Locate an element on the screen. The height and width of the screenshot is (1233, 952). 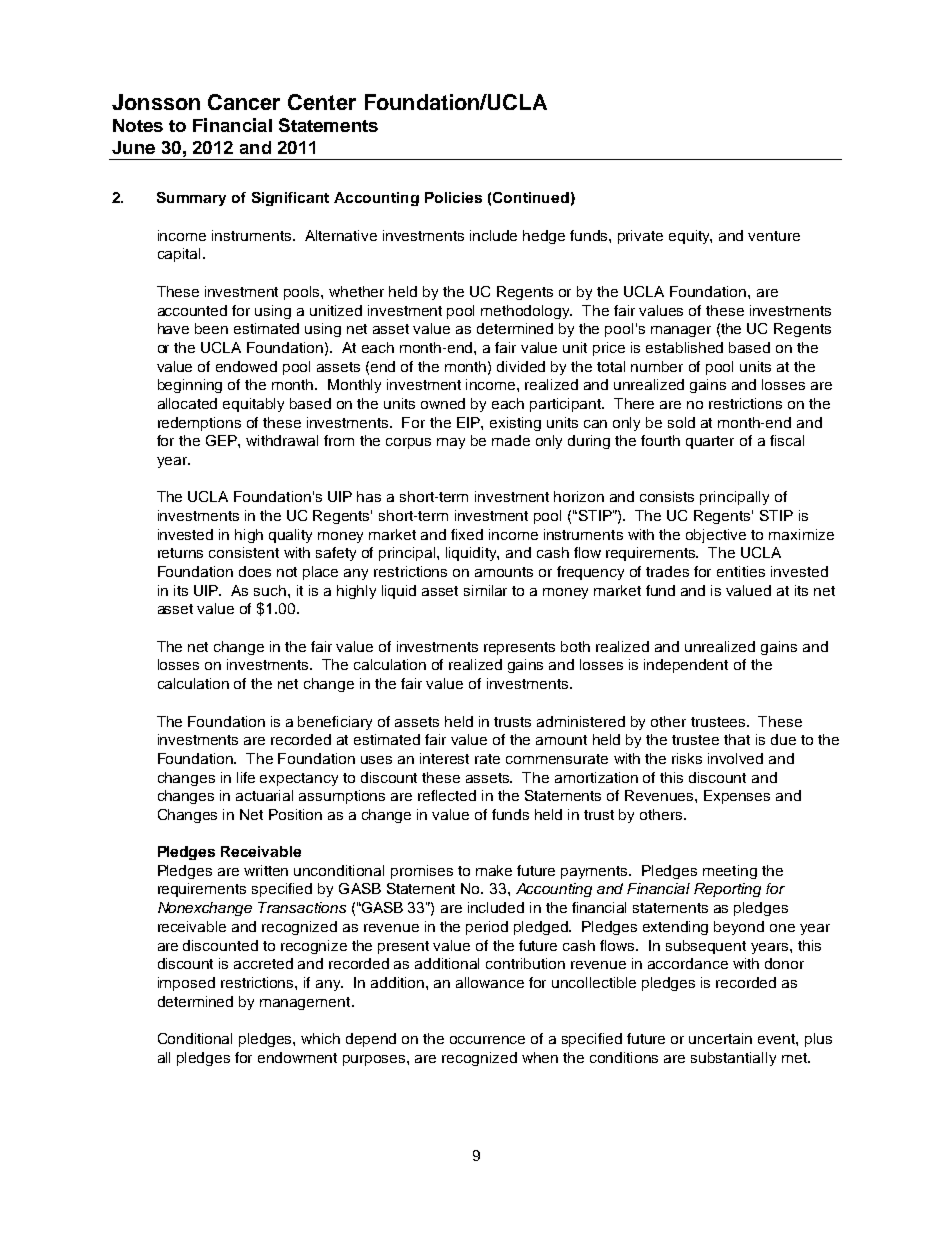
divided is located at coordinates (521, 366).
